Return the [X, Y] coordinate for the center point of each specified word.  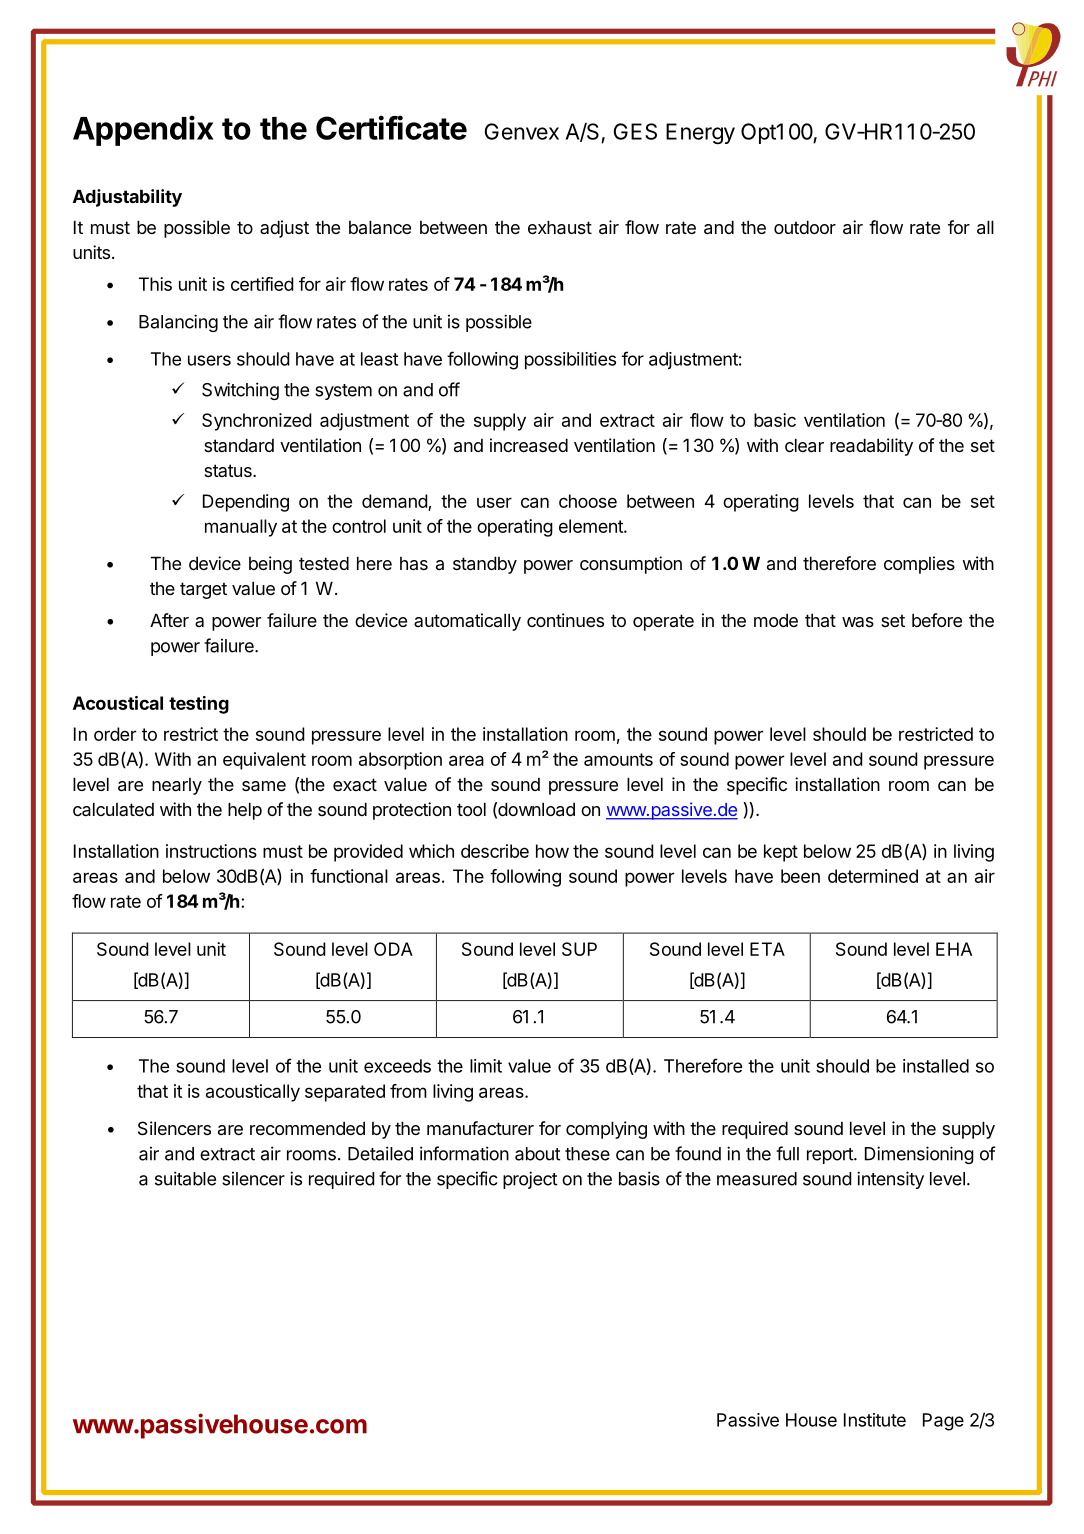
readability [871, 447]
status [229, 470]
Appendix [143, 130]
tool [471, 809]
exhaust [560, 227]
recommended [307, 1128]
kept [781, 853]
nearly [177, 786]
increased [529, 445]
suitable [185, 1178]
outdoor [805, 227]
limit [486, 1066]
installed [936, 1066]
